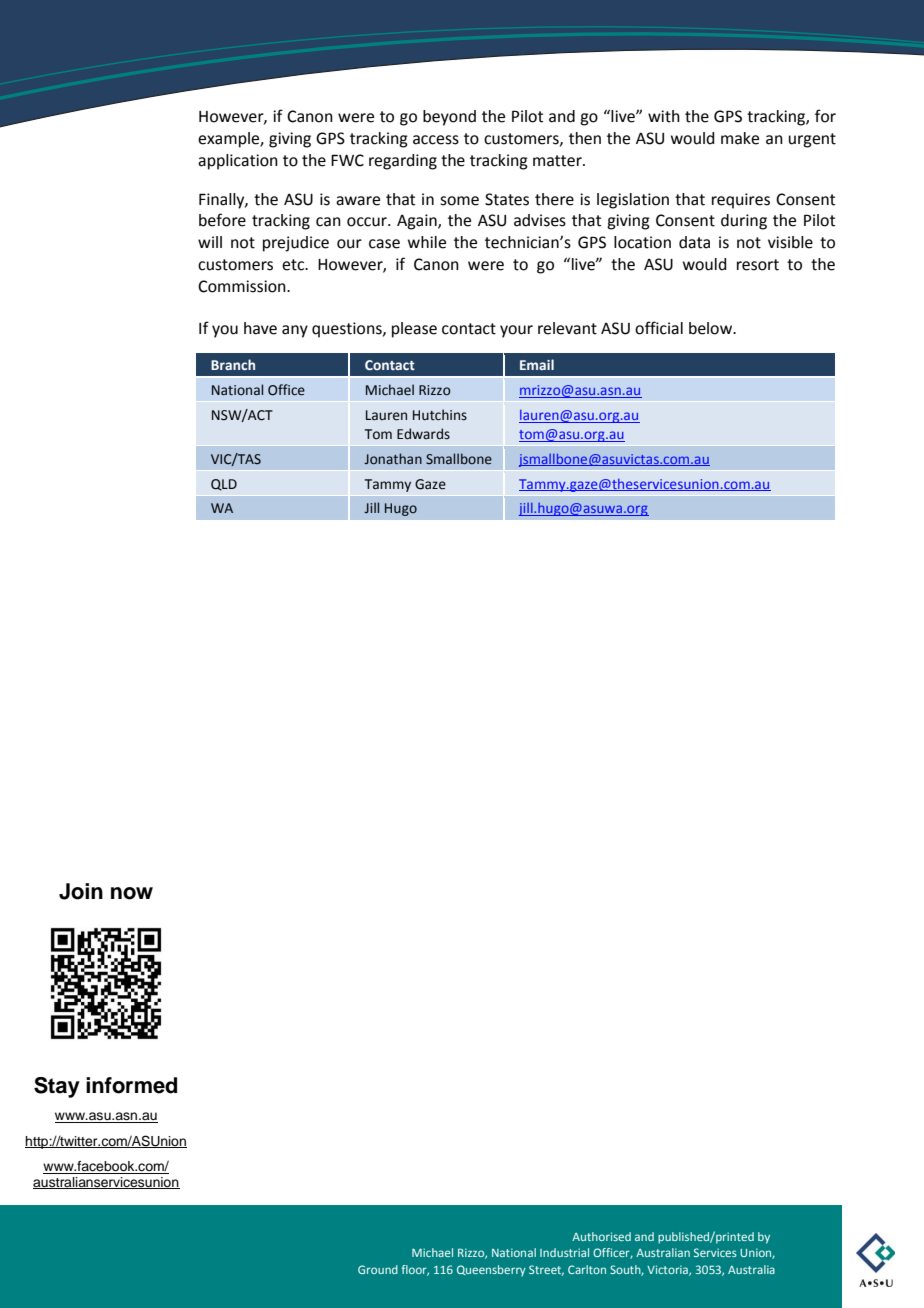  What do you see at coordinates (57, 1087) in the document?
I see `Stay` at bounding box center [57, 1087].
